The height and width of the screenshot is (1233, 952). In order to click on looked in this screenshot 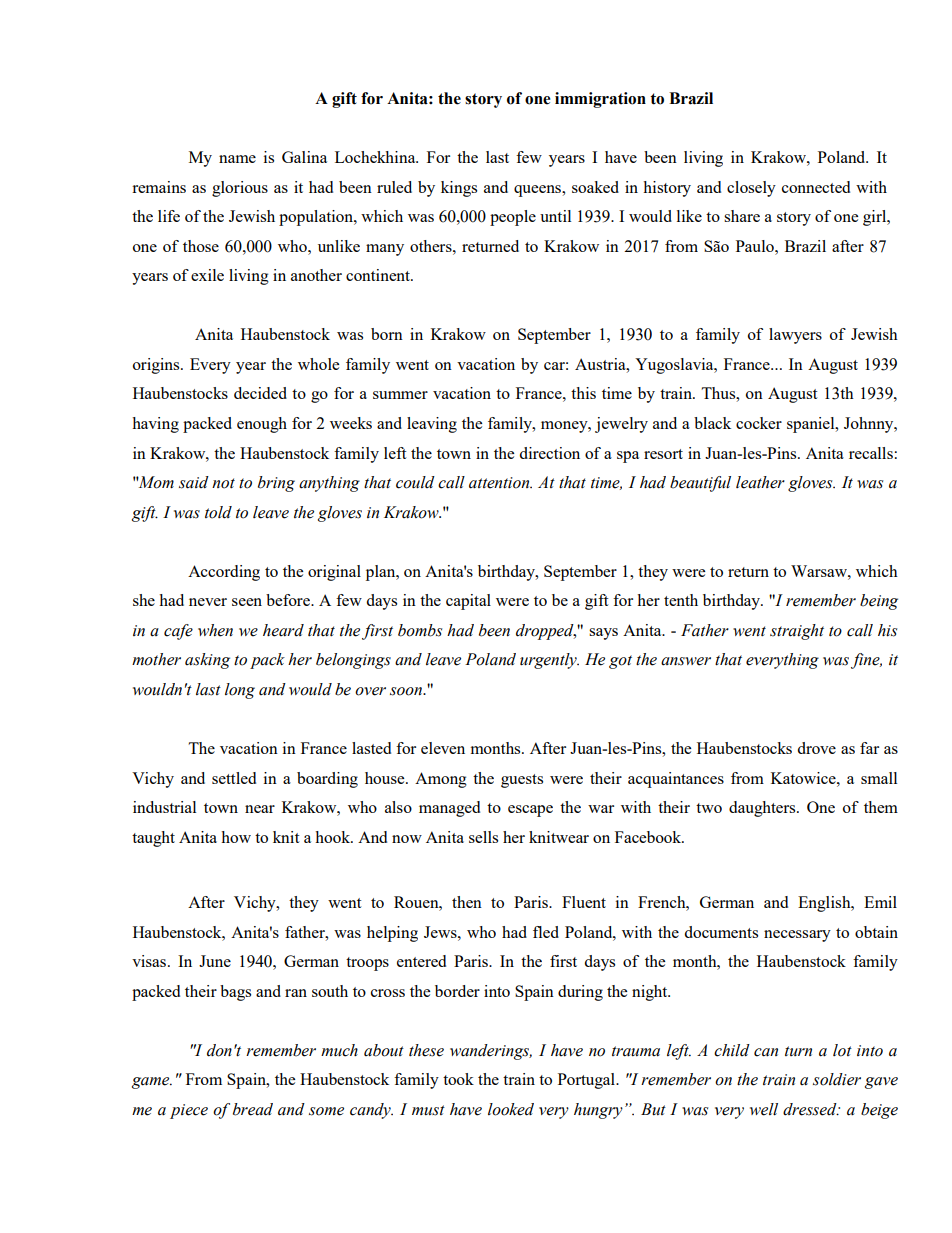, I will do `click(511, 1109)`.
